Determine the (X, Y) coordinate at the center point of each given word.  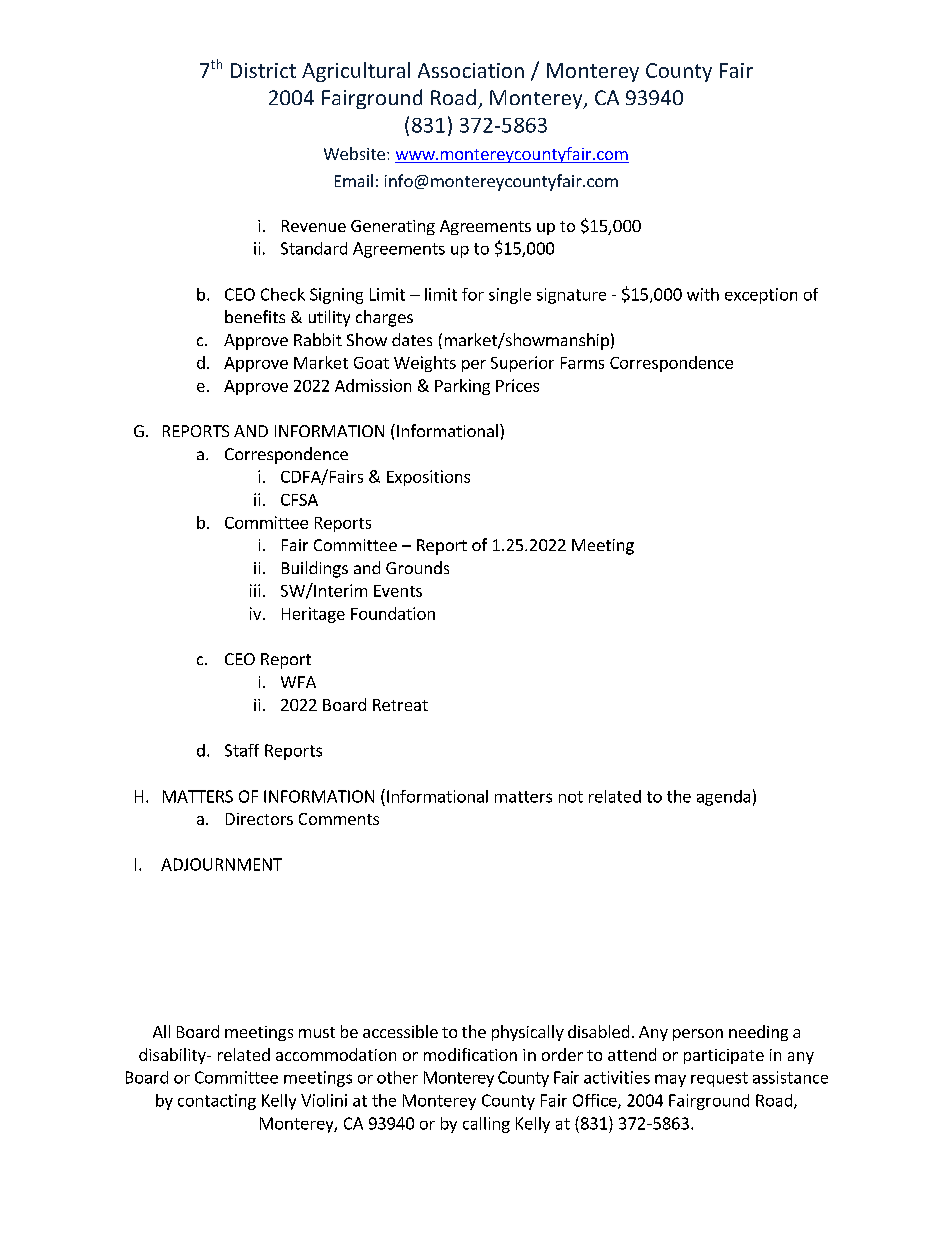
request (719, 1079)
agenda (723, 798)
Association (471, 70)
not (571, 797)
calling (486, 1125)
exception (761, 296)
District (263, 70)
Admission (373, 385)
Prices (517, 385)
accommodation (336, 1054)
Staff (242, 750)
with (703, 294)
